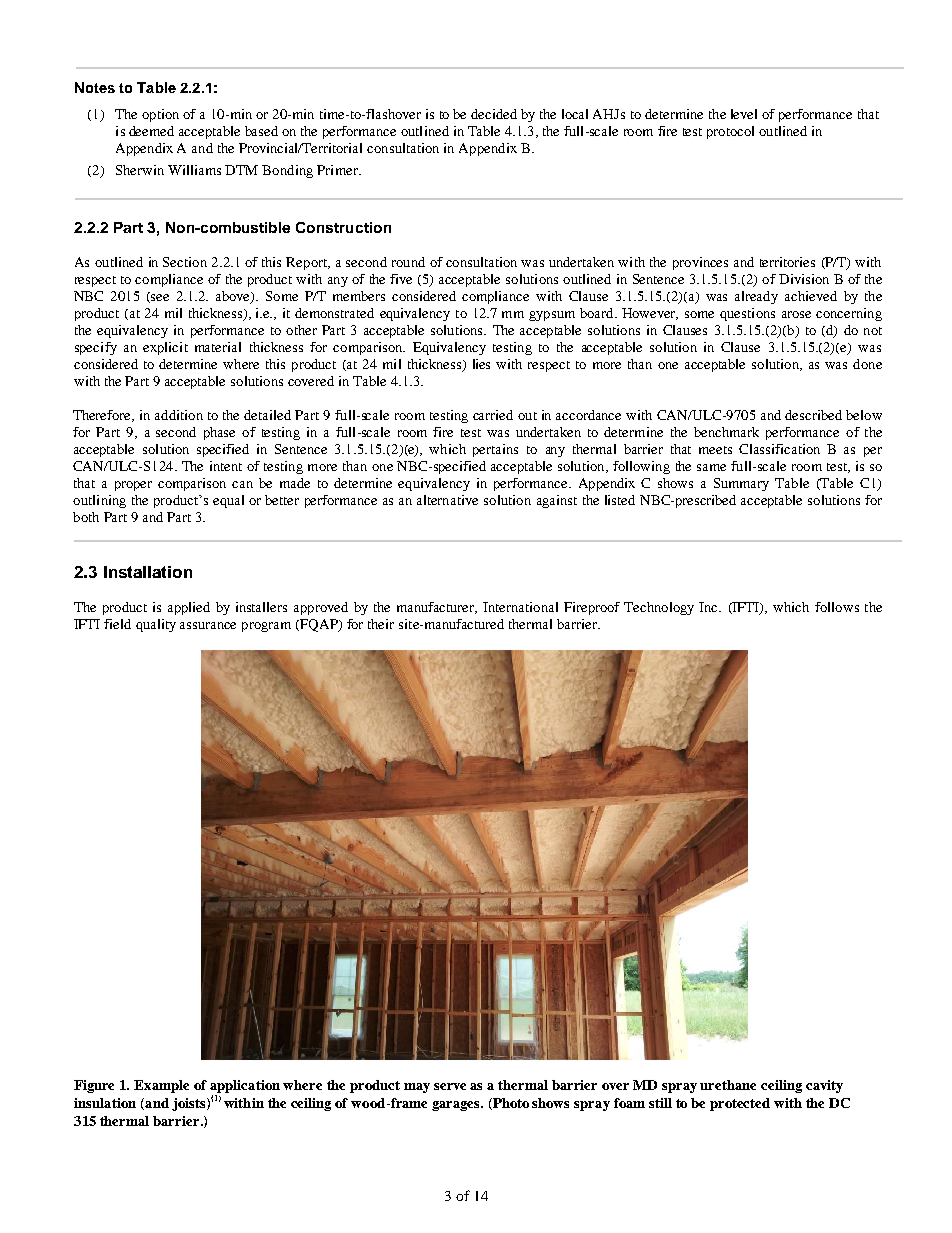 Image resolution: width=952 pixels, height=1233 pixels. I want to click on level, so click(744, 114).
